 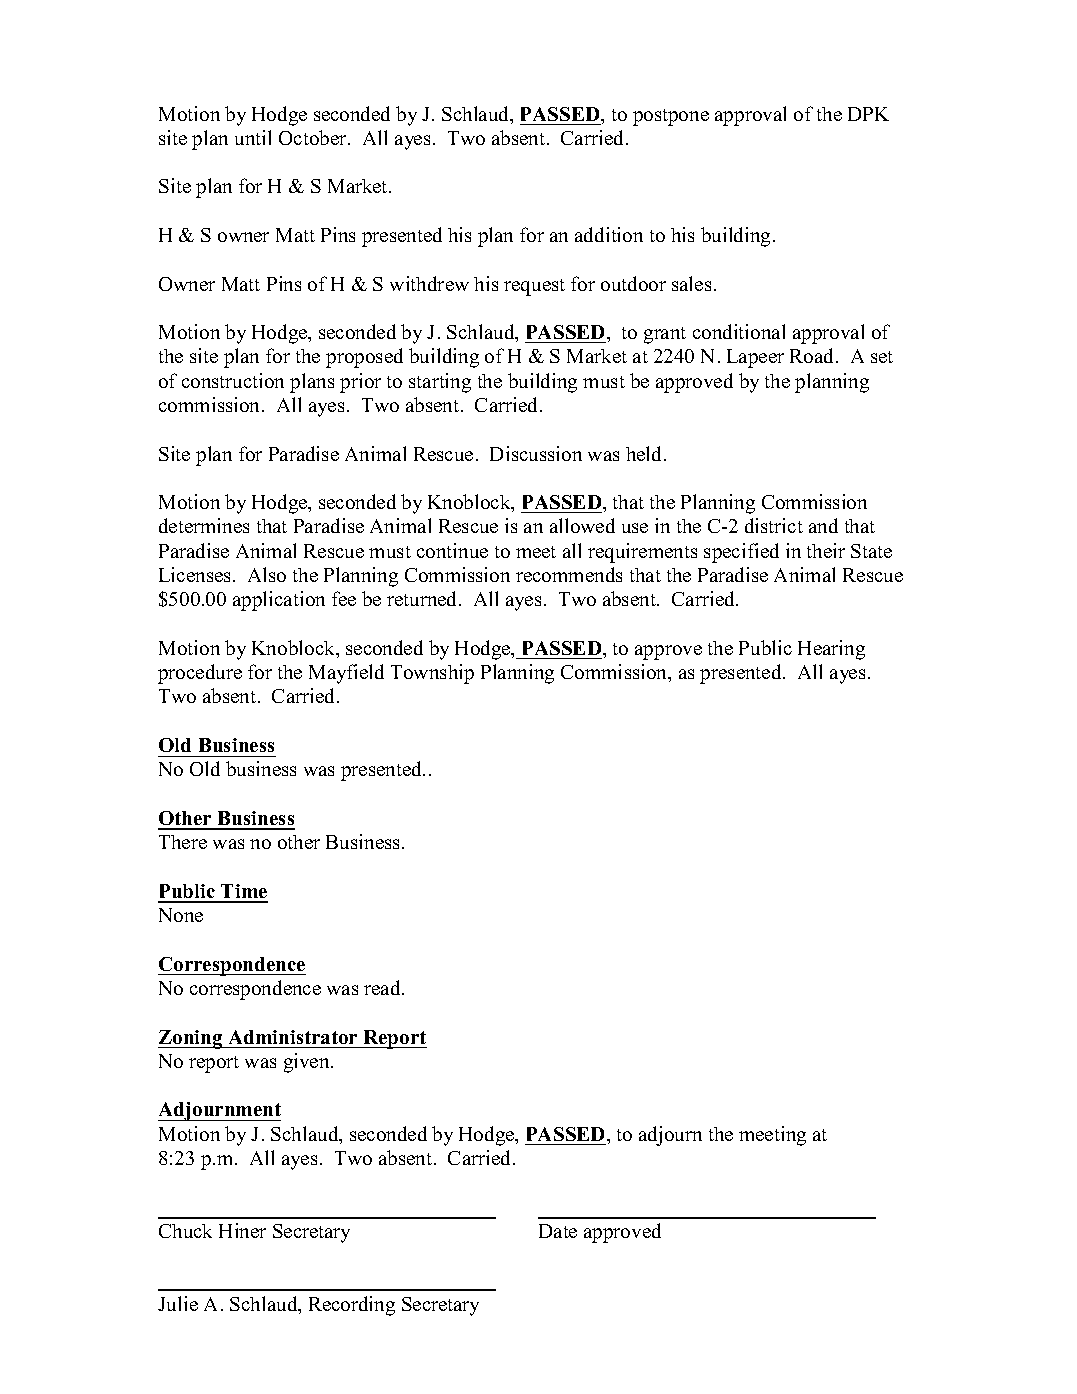 I want to click on addition, so click(x=609, y=234).
